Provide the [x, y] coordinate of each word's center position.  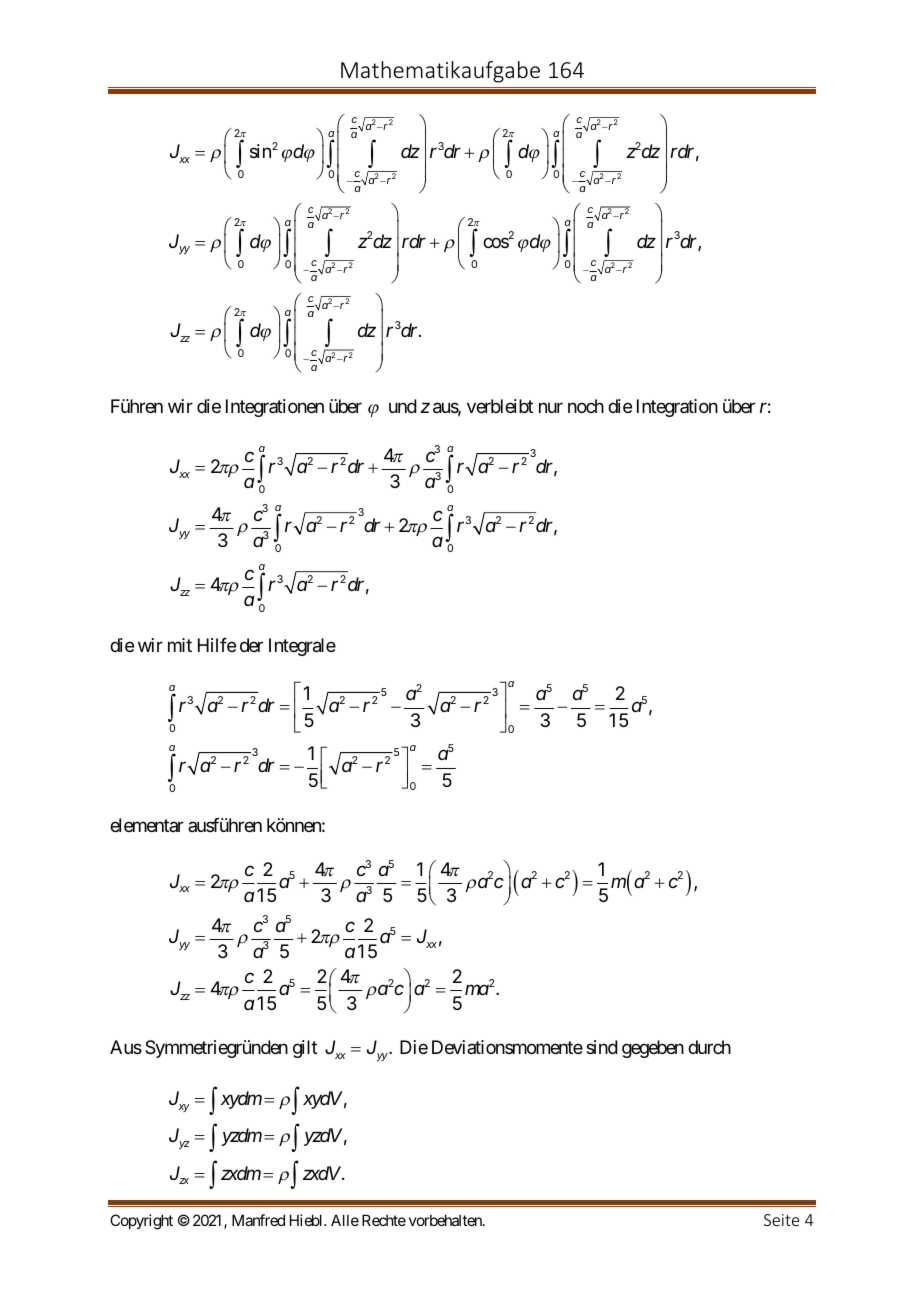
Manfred [258, 1220]
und [403, 406]
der [251, 645]
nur [551, 407]
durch [709, 1047]
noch [586, 406]
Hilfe [217, 645]
